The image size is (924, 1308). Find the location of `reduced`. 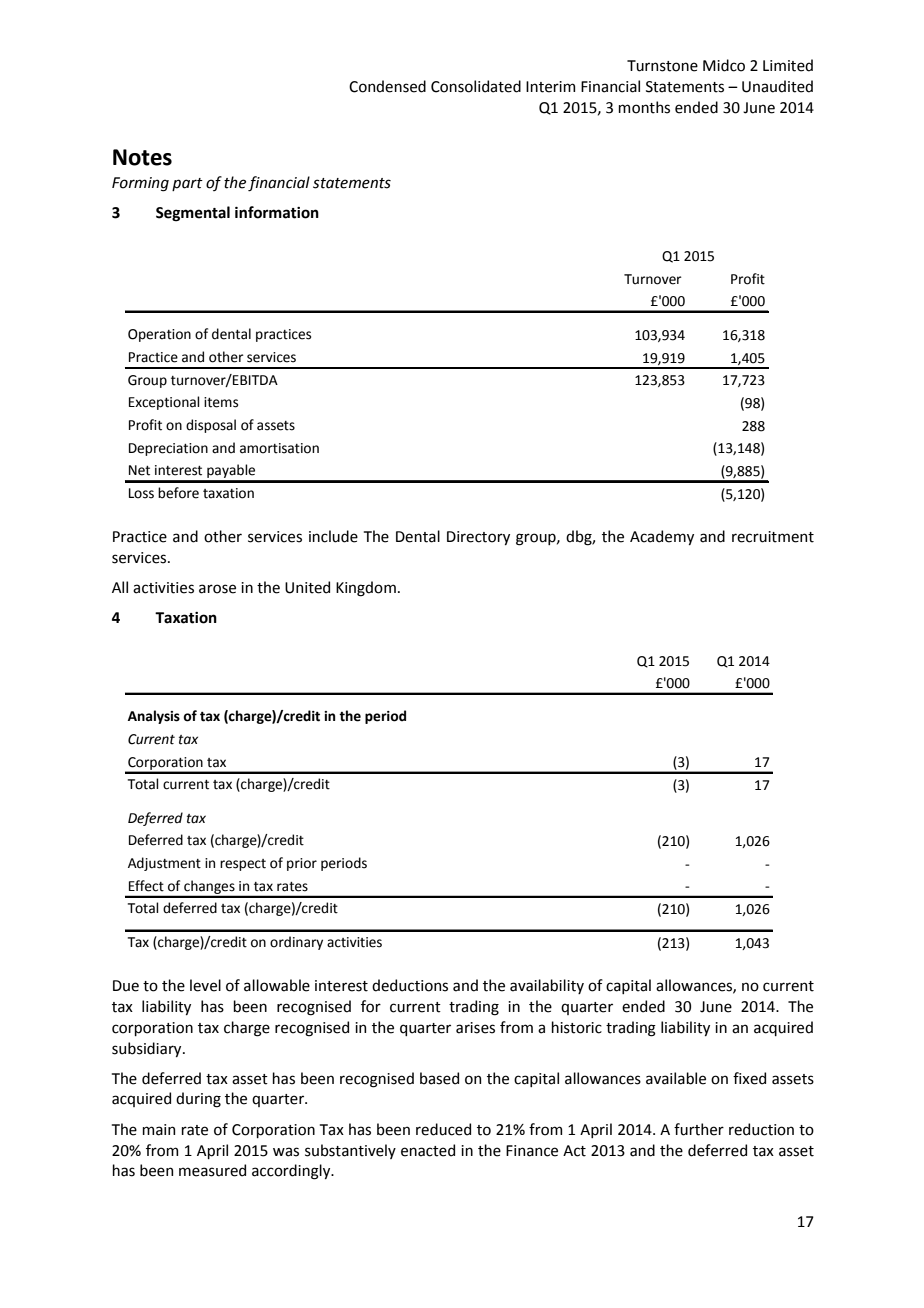

reduced is located at coordinates (443, 1129).
